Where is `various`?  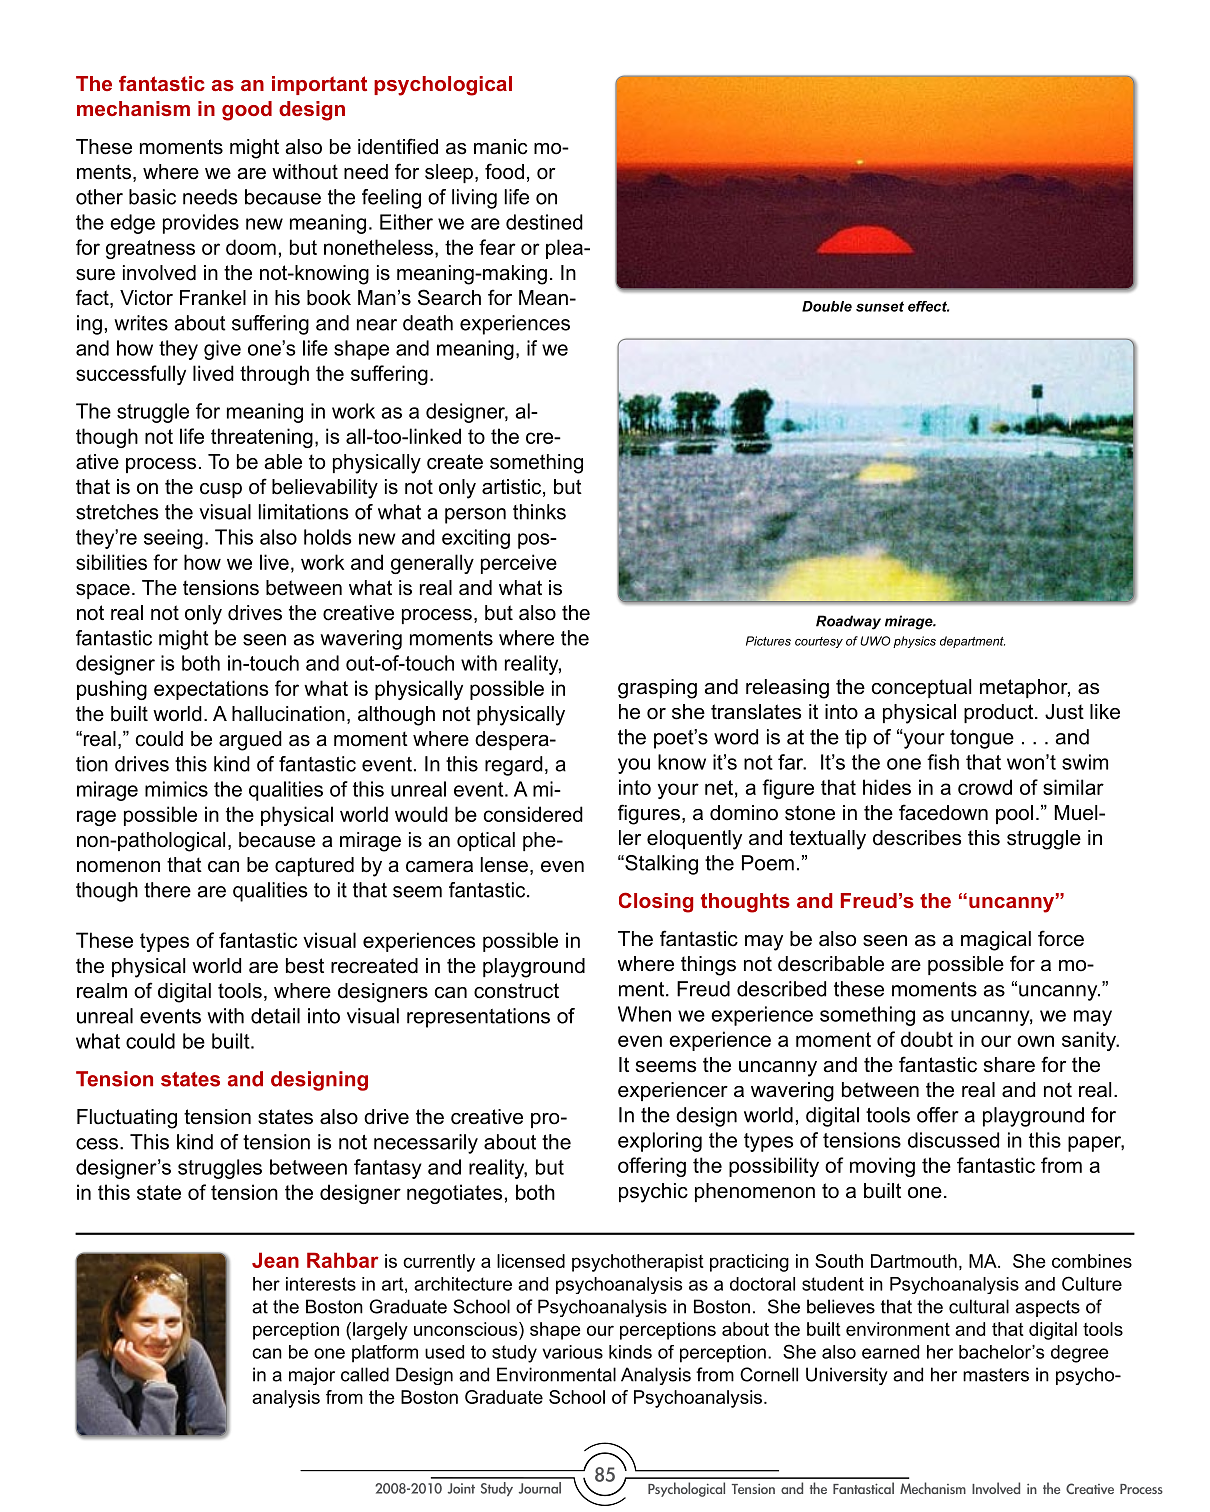 various is located at coordinates (572, 1352).
